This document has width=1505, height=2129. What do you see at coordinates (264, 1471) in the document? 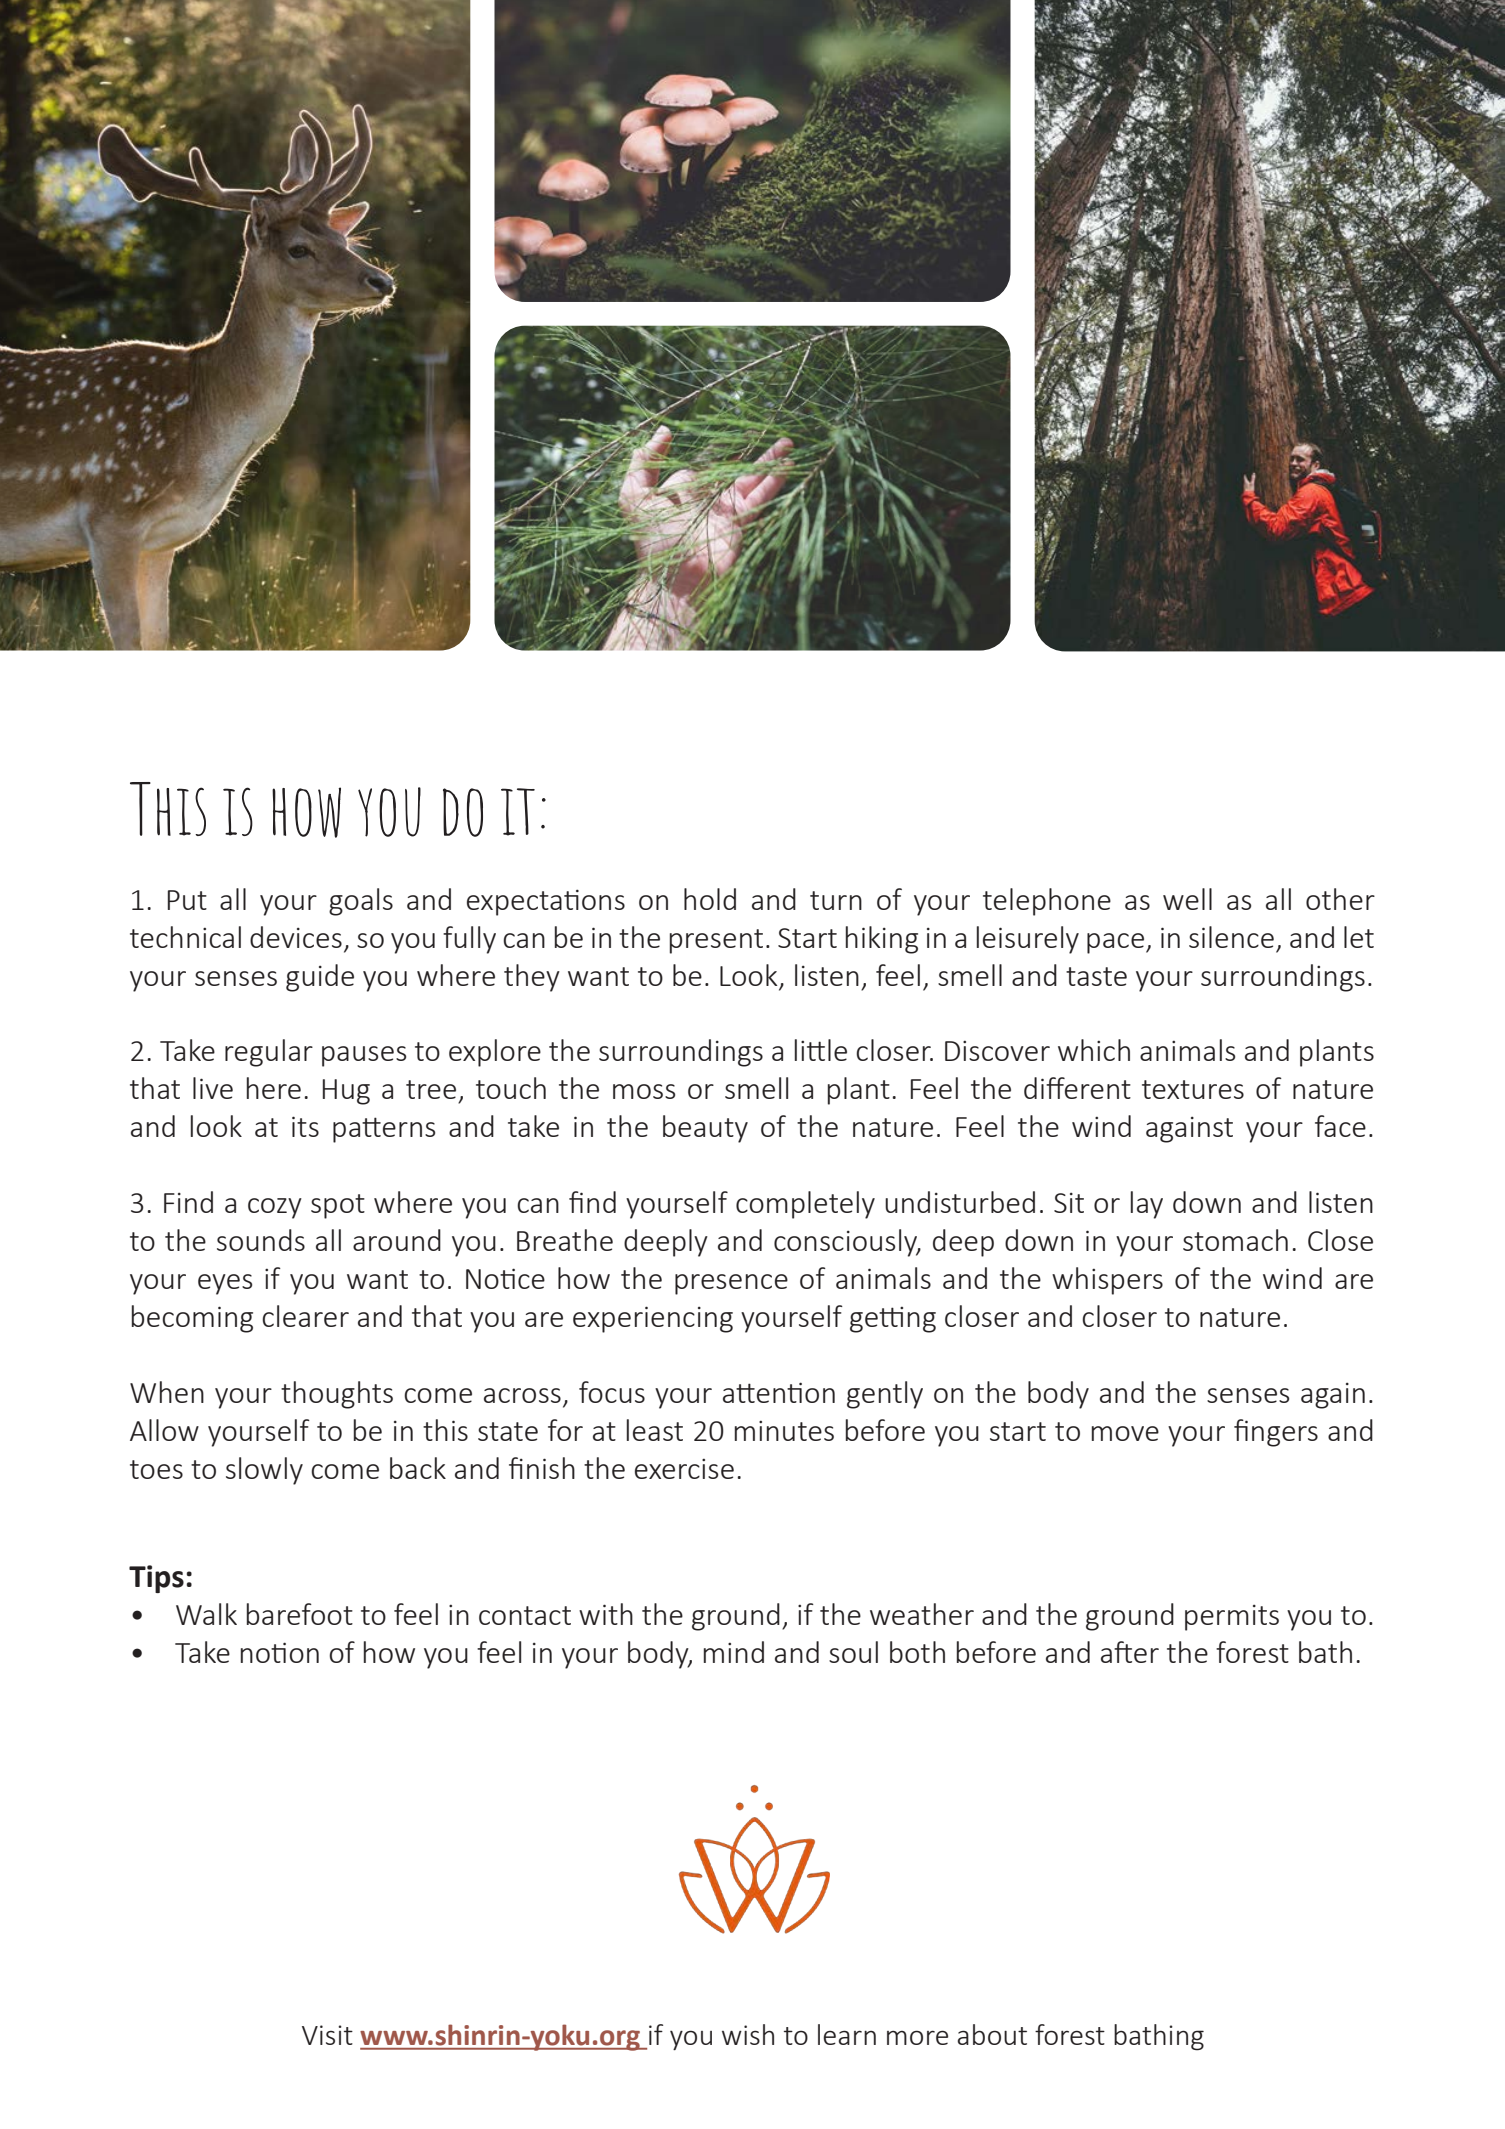
I see `slowly` at bounding box center [264, 1471].
